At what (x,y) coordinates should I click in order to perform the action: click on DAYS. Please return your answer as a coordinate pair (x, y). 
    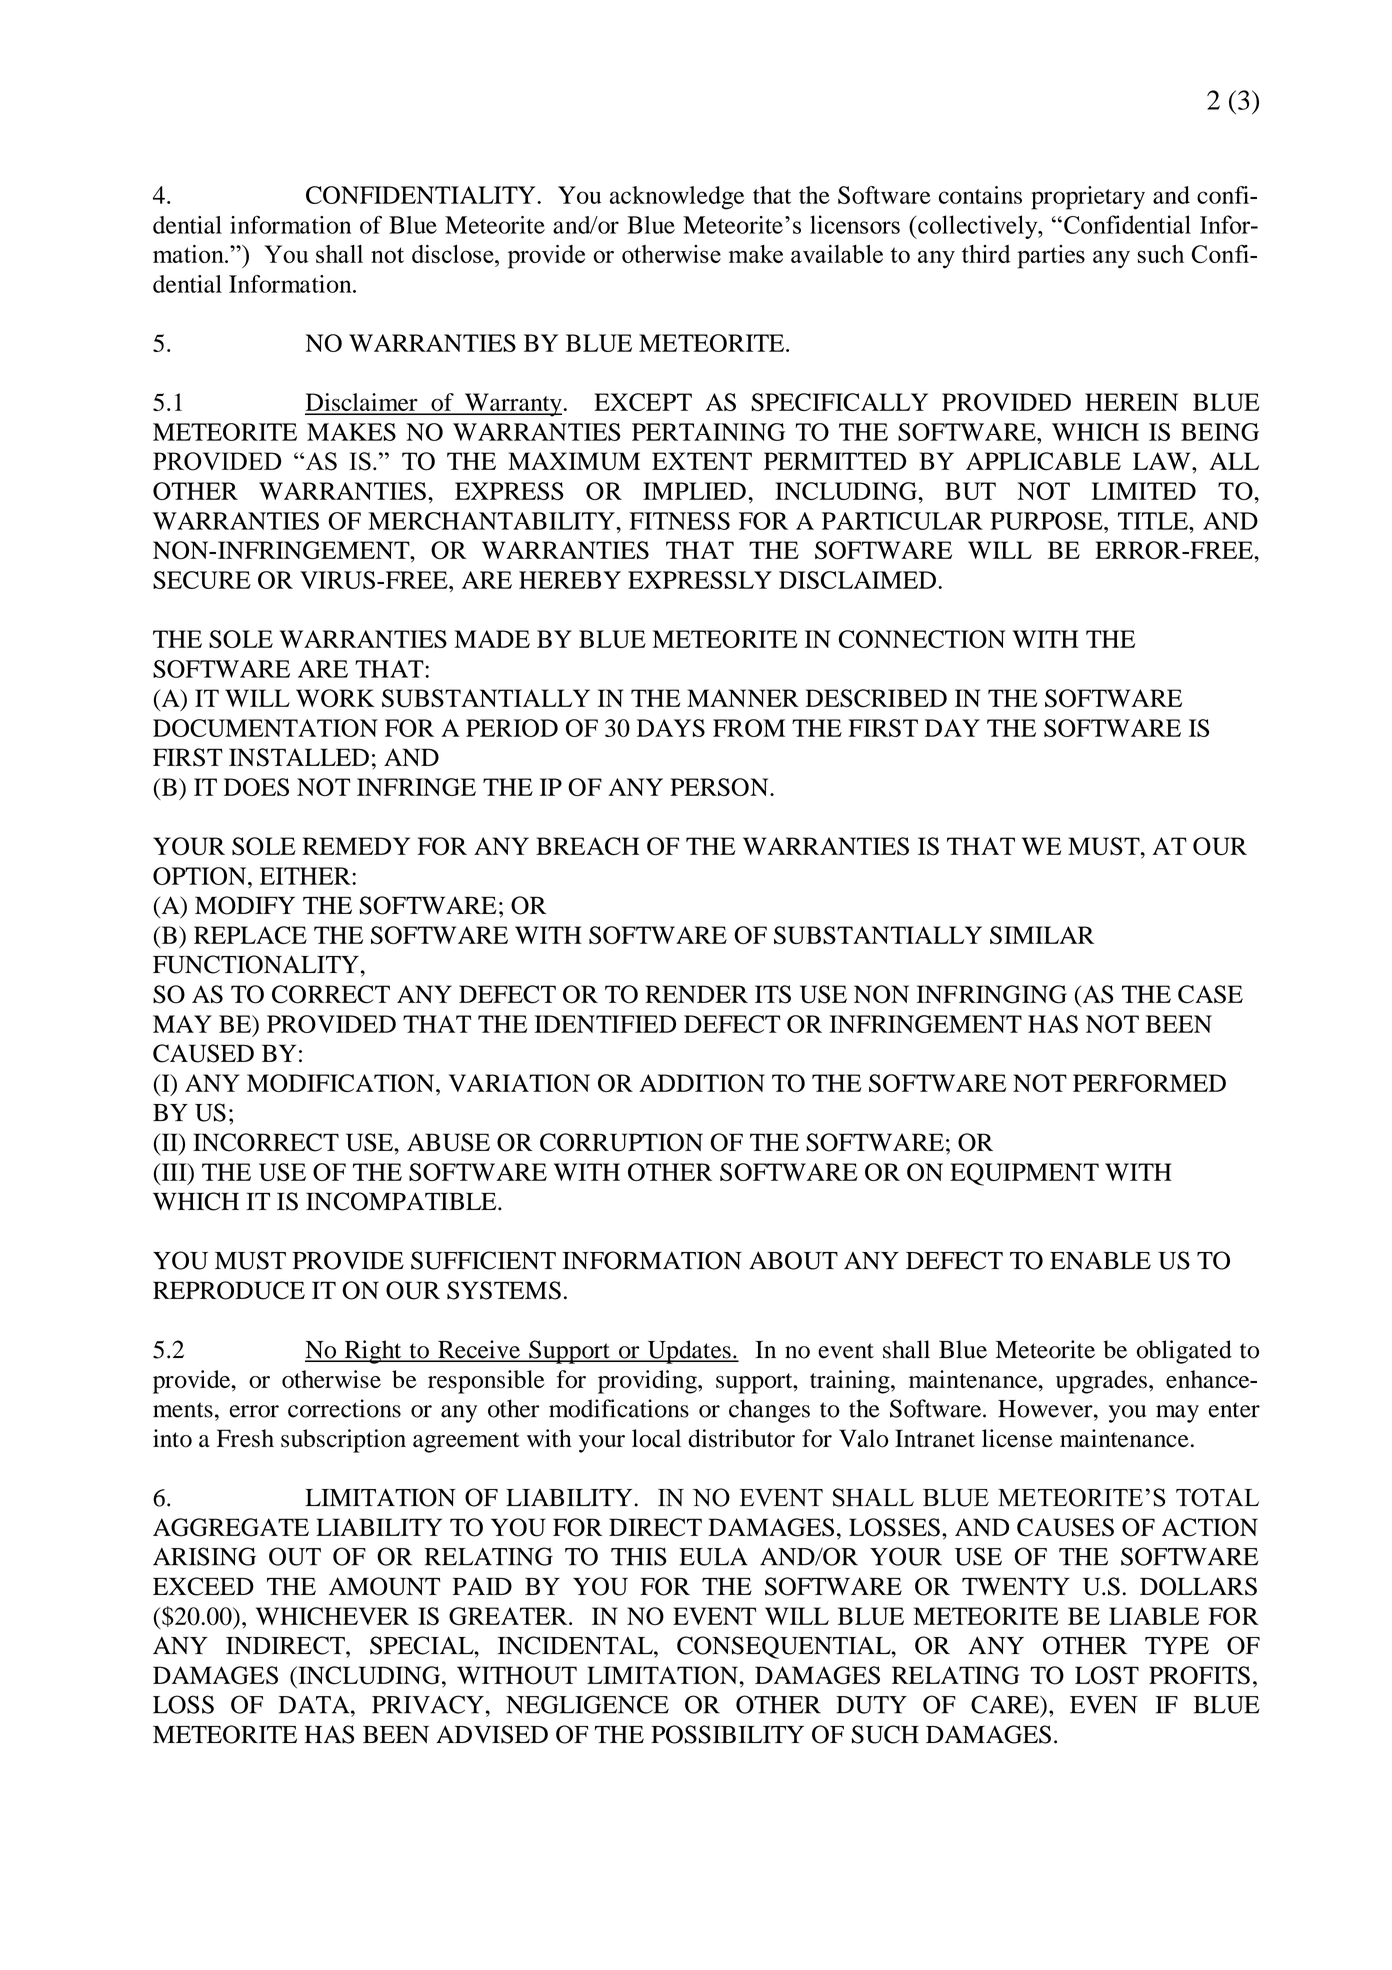
    Looking at the image, I should click on (671, 728).
